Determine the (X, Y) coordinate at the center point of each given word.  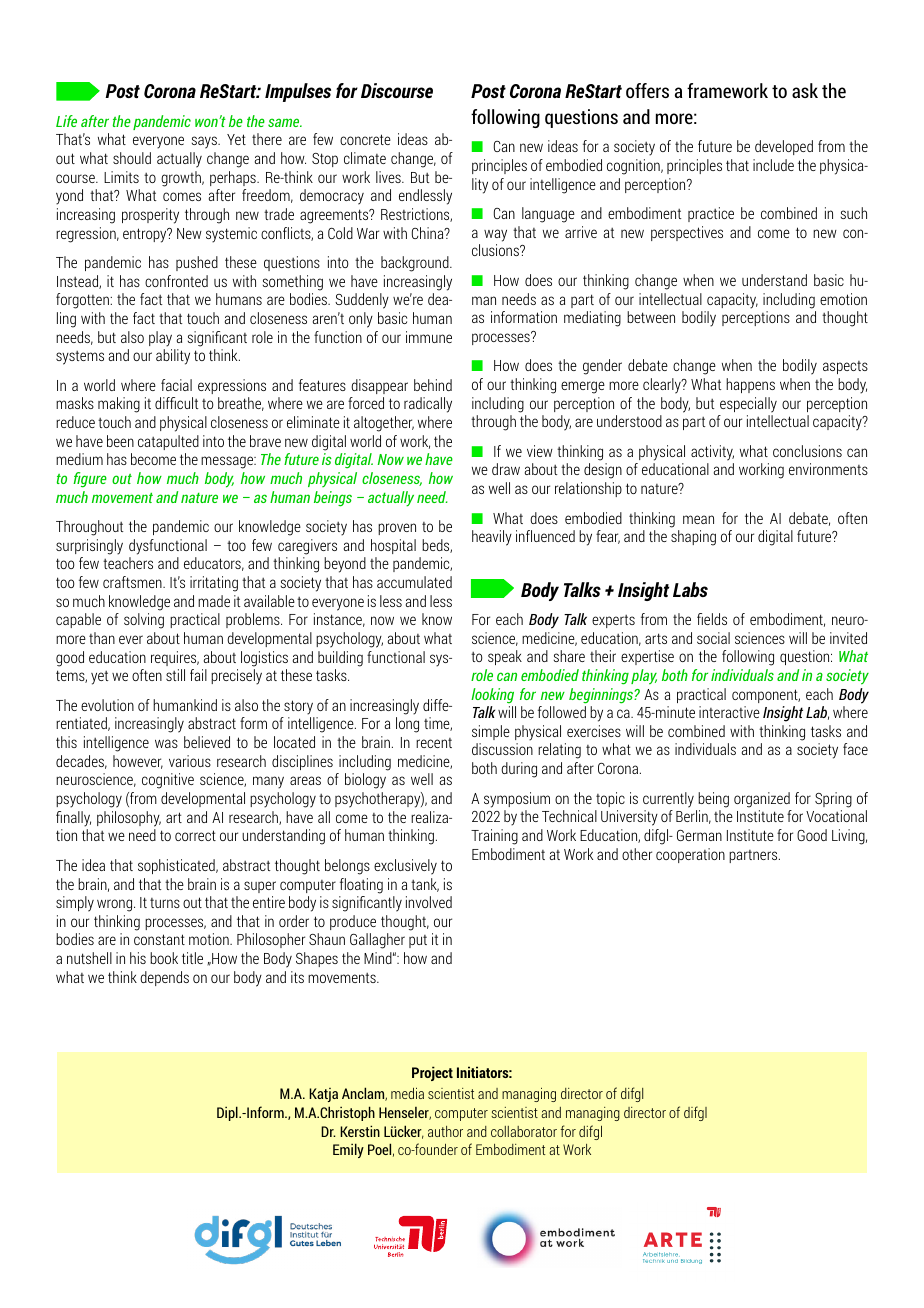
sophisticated (177, 866)
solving (144, 621)
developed (784, 147)
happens (750, 385)
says (205, 142)
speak (505, 657)
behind (433, 385)
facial (176, 385)
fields (712, 619)
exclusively (405, 867)
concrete (365, 139)
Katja (323, 1095)
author (445, 1131)
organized (762, 800)
